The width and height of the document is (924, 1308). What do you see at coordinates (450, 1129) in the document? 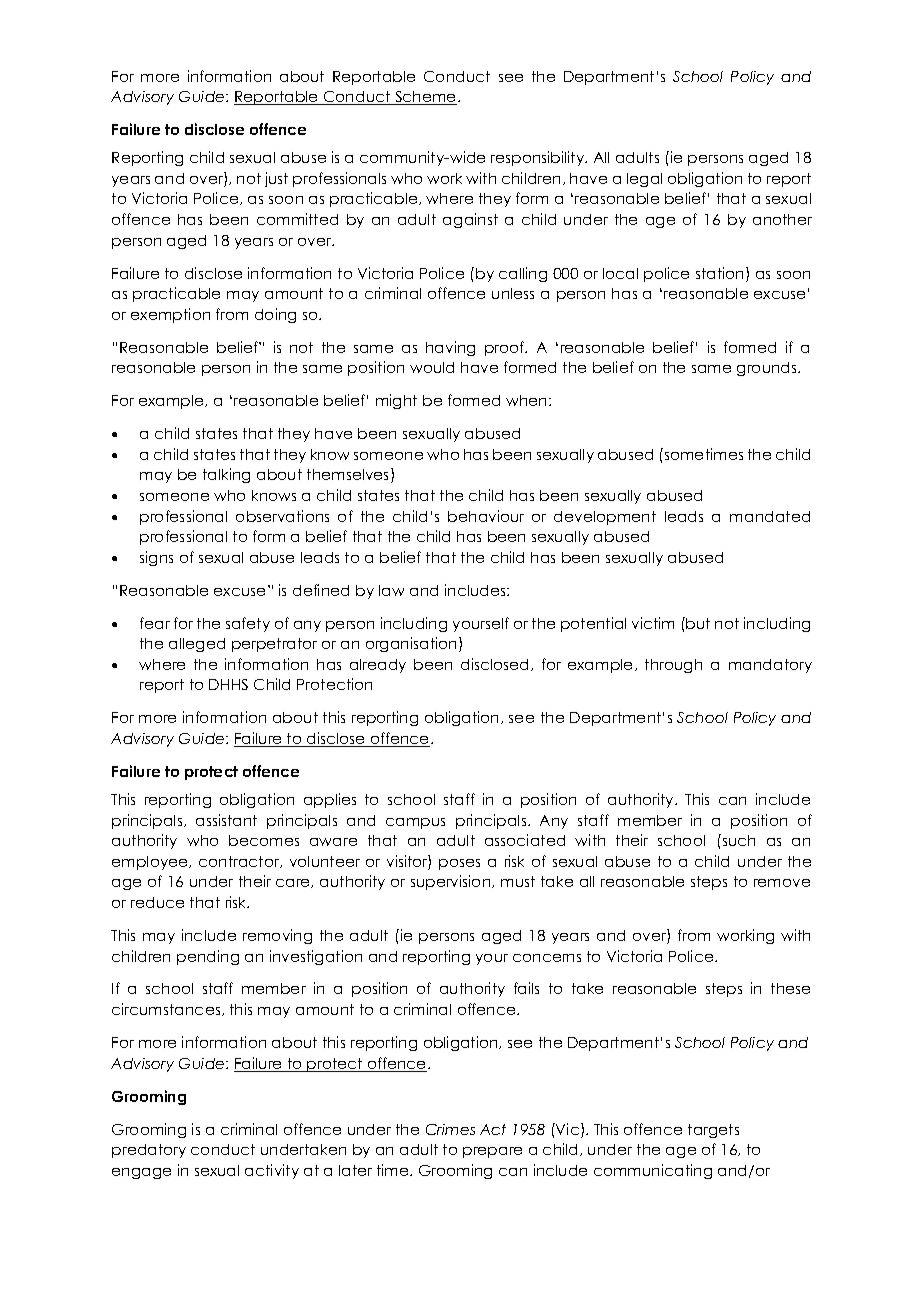
I see `Crimes` at bounding box center [450, 1129].
